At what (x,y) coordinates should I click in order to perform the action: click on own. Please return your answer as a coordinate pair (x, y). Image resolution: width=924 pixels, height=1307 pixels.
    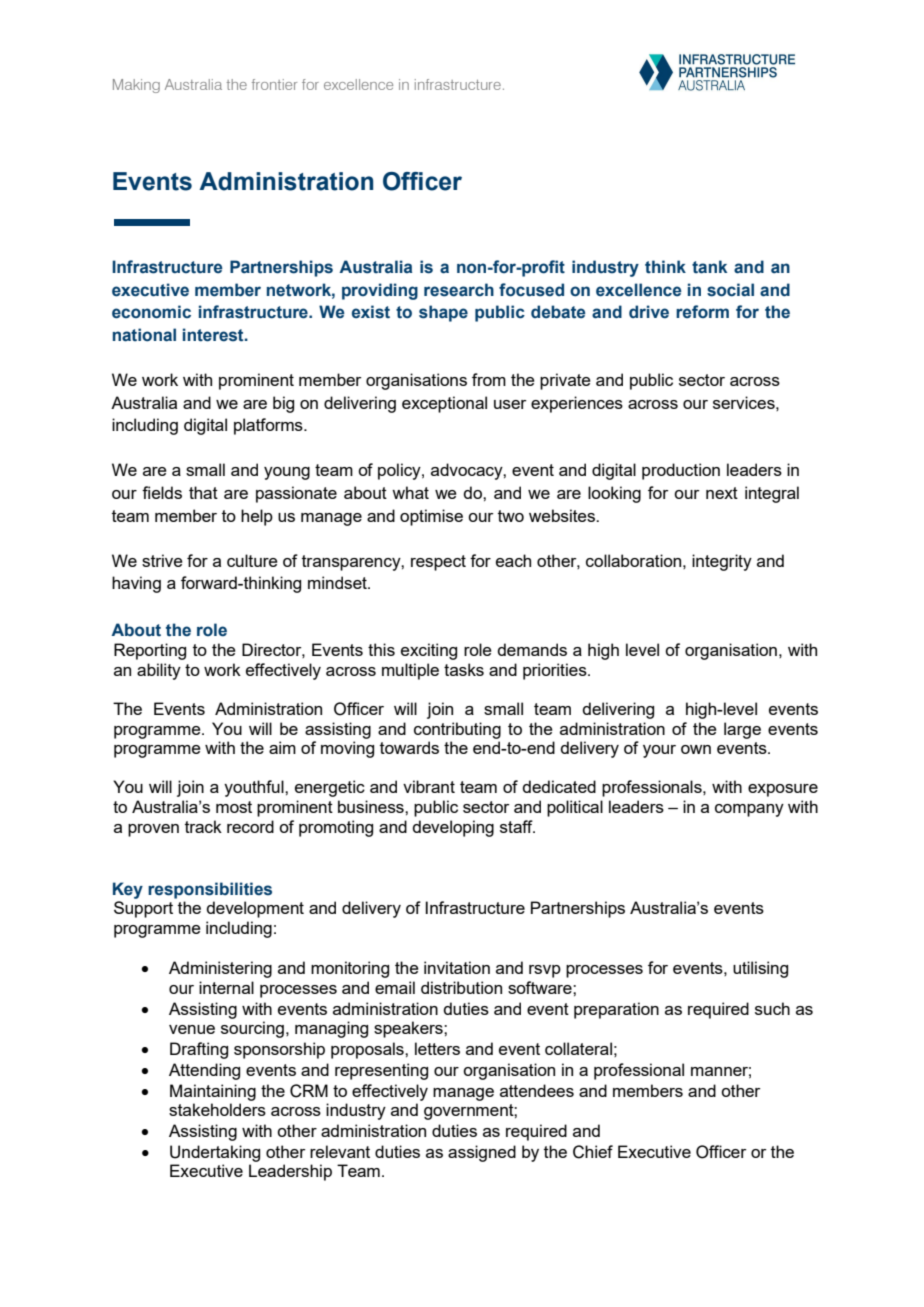
    Looking at the image, I should click on (696, 749).
